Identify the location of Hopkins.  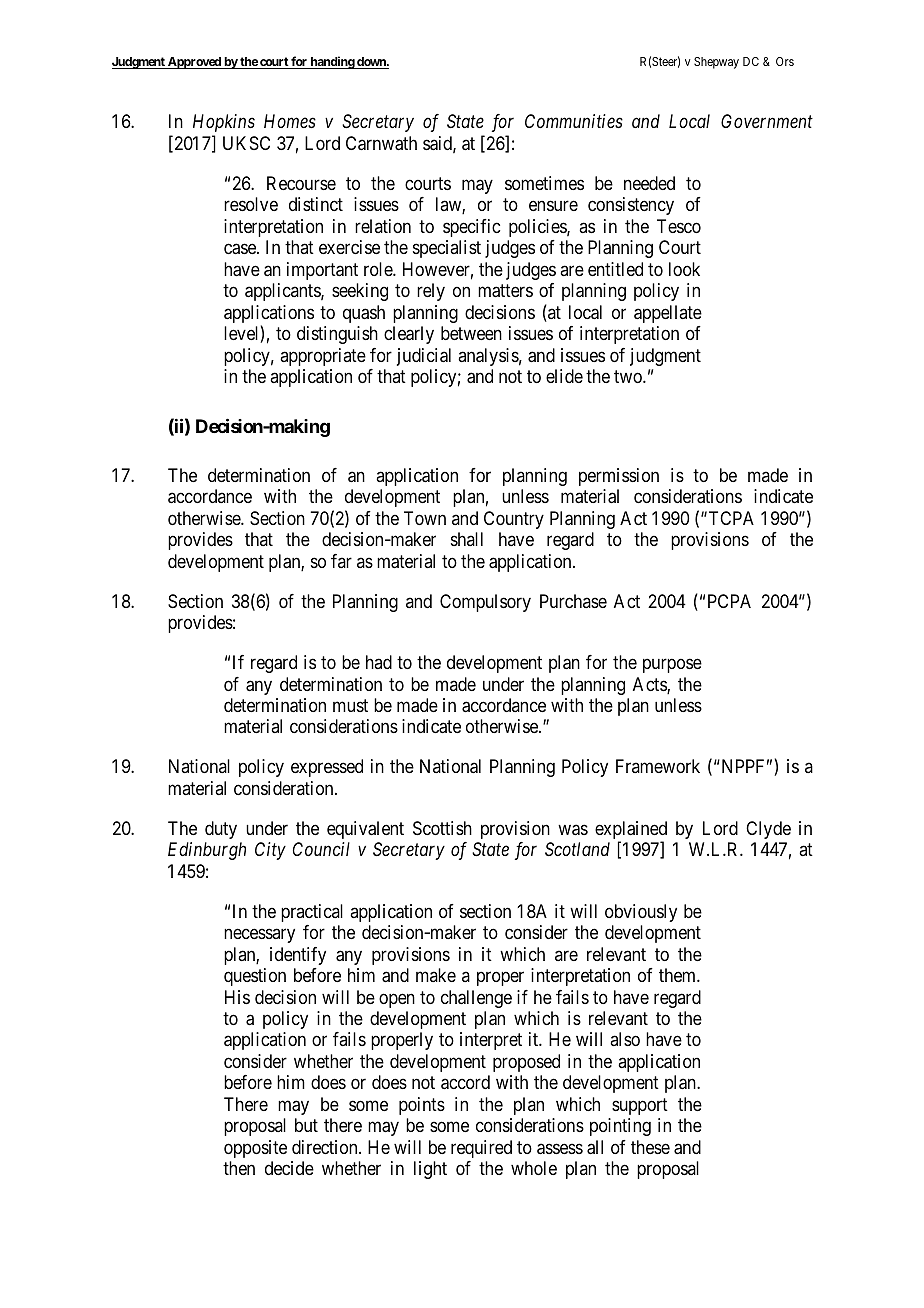
(224, 123).
